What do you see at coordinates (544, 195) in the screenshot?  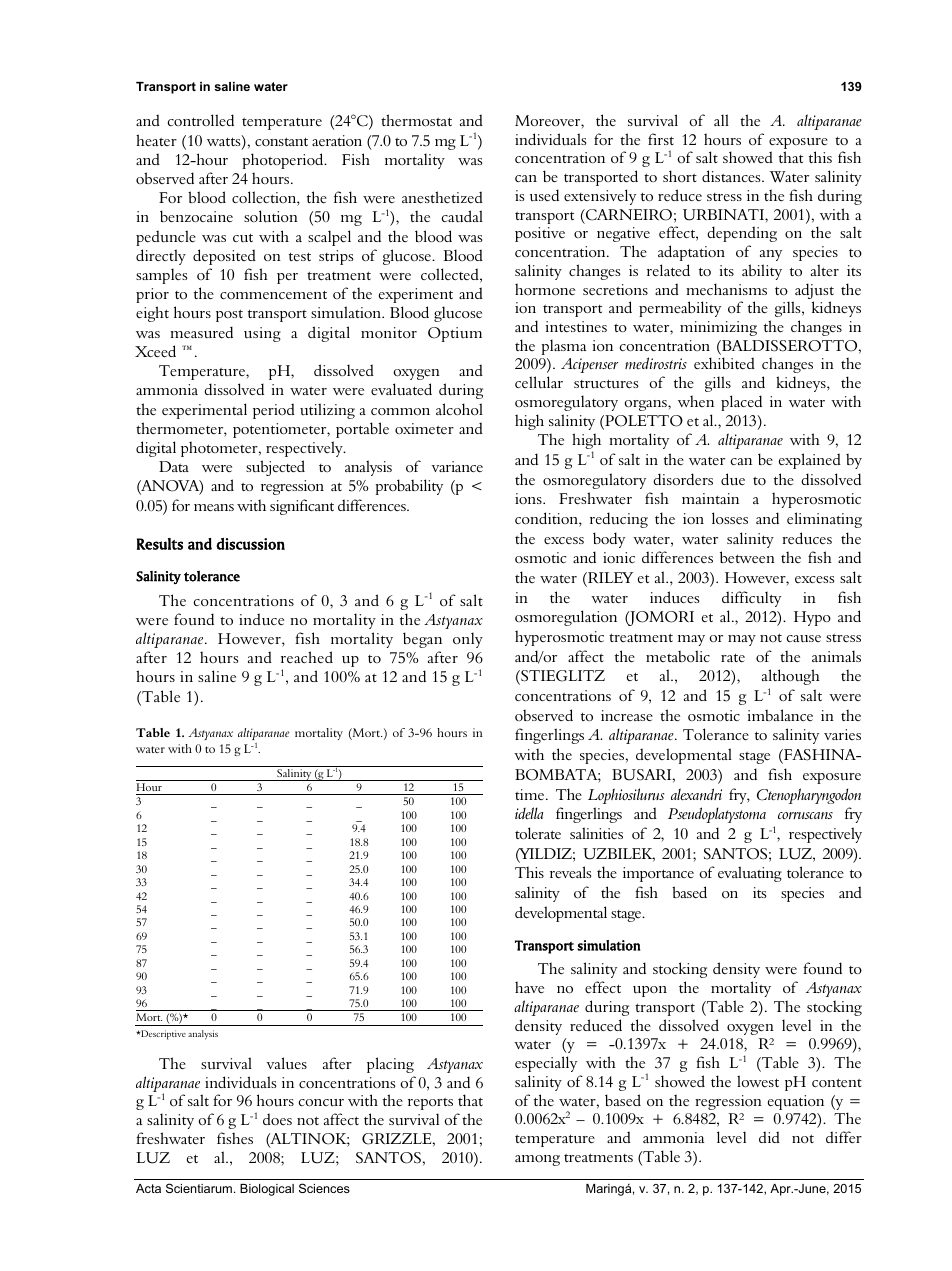 I see `used` at bounding box center [544, 195].
